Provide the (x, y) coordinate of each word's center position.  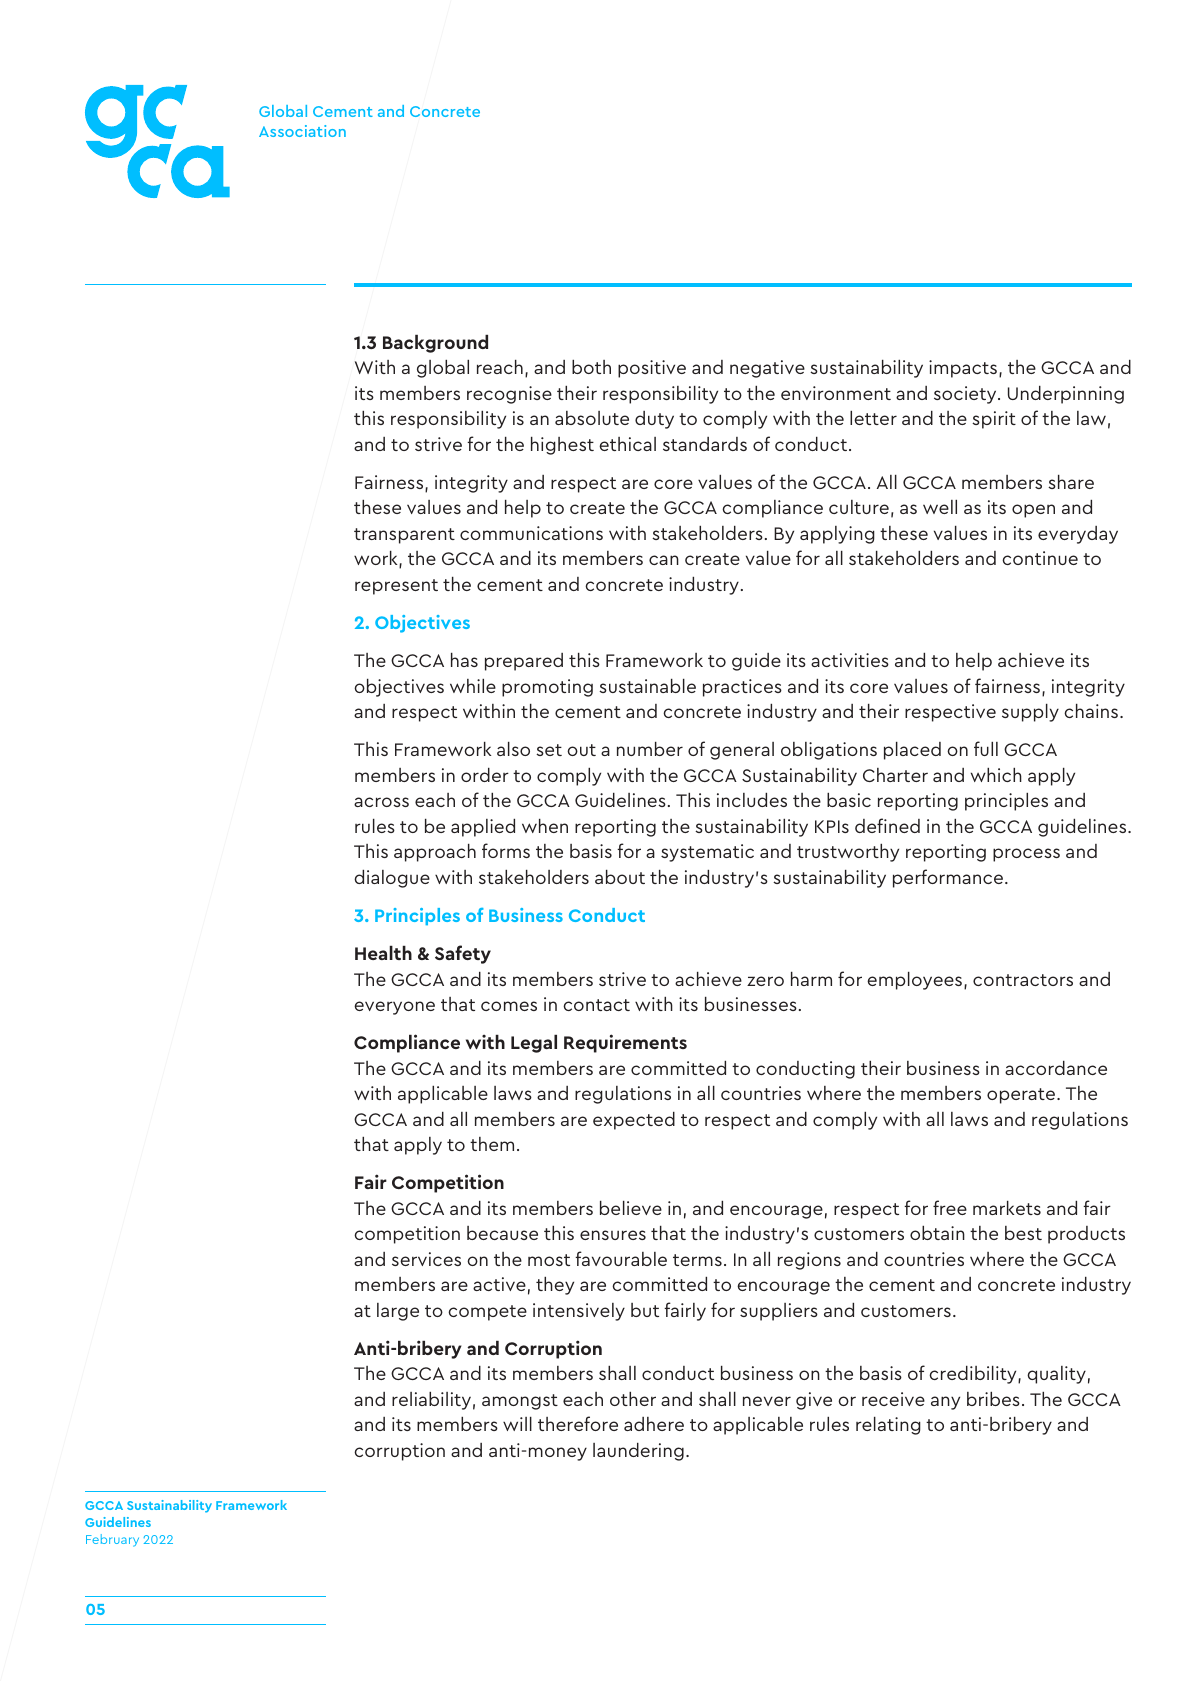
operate (1022, 1096)
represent (396, 587)
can (664, 560)
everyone (394, 1008)
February (112, 1540)
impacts (963, 369)
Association (302, 131)
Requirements (625, 1043)
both (591, 367)
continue (1040, 558)
